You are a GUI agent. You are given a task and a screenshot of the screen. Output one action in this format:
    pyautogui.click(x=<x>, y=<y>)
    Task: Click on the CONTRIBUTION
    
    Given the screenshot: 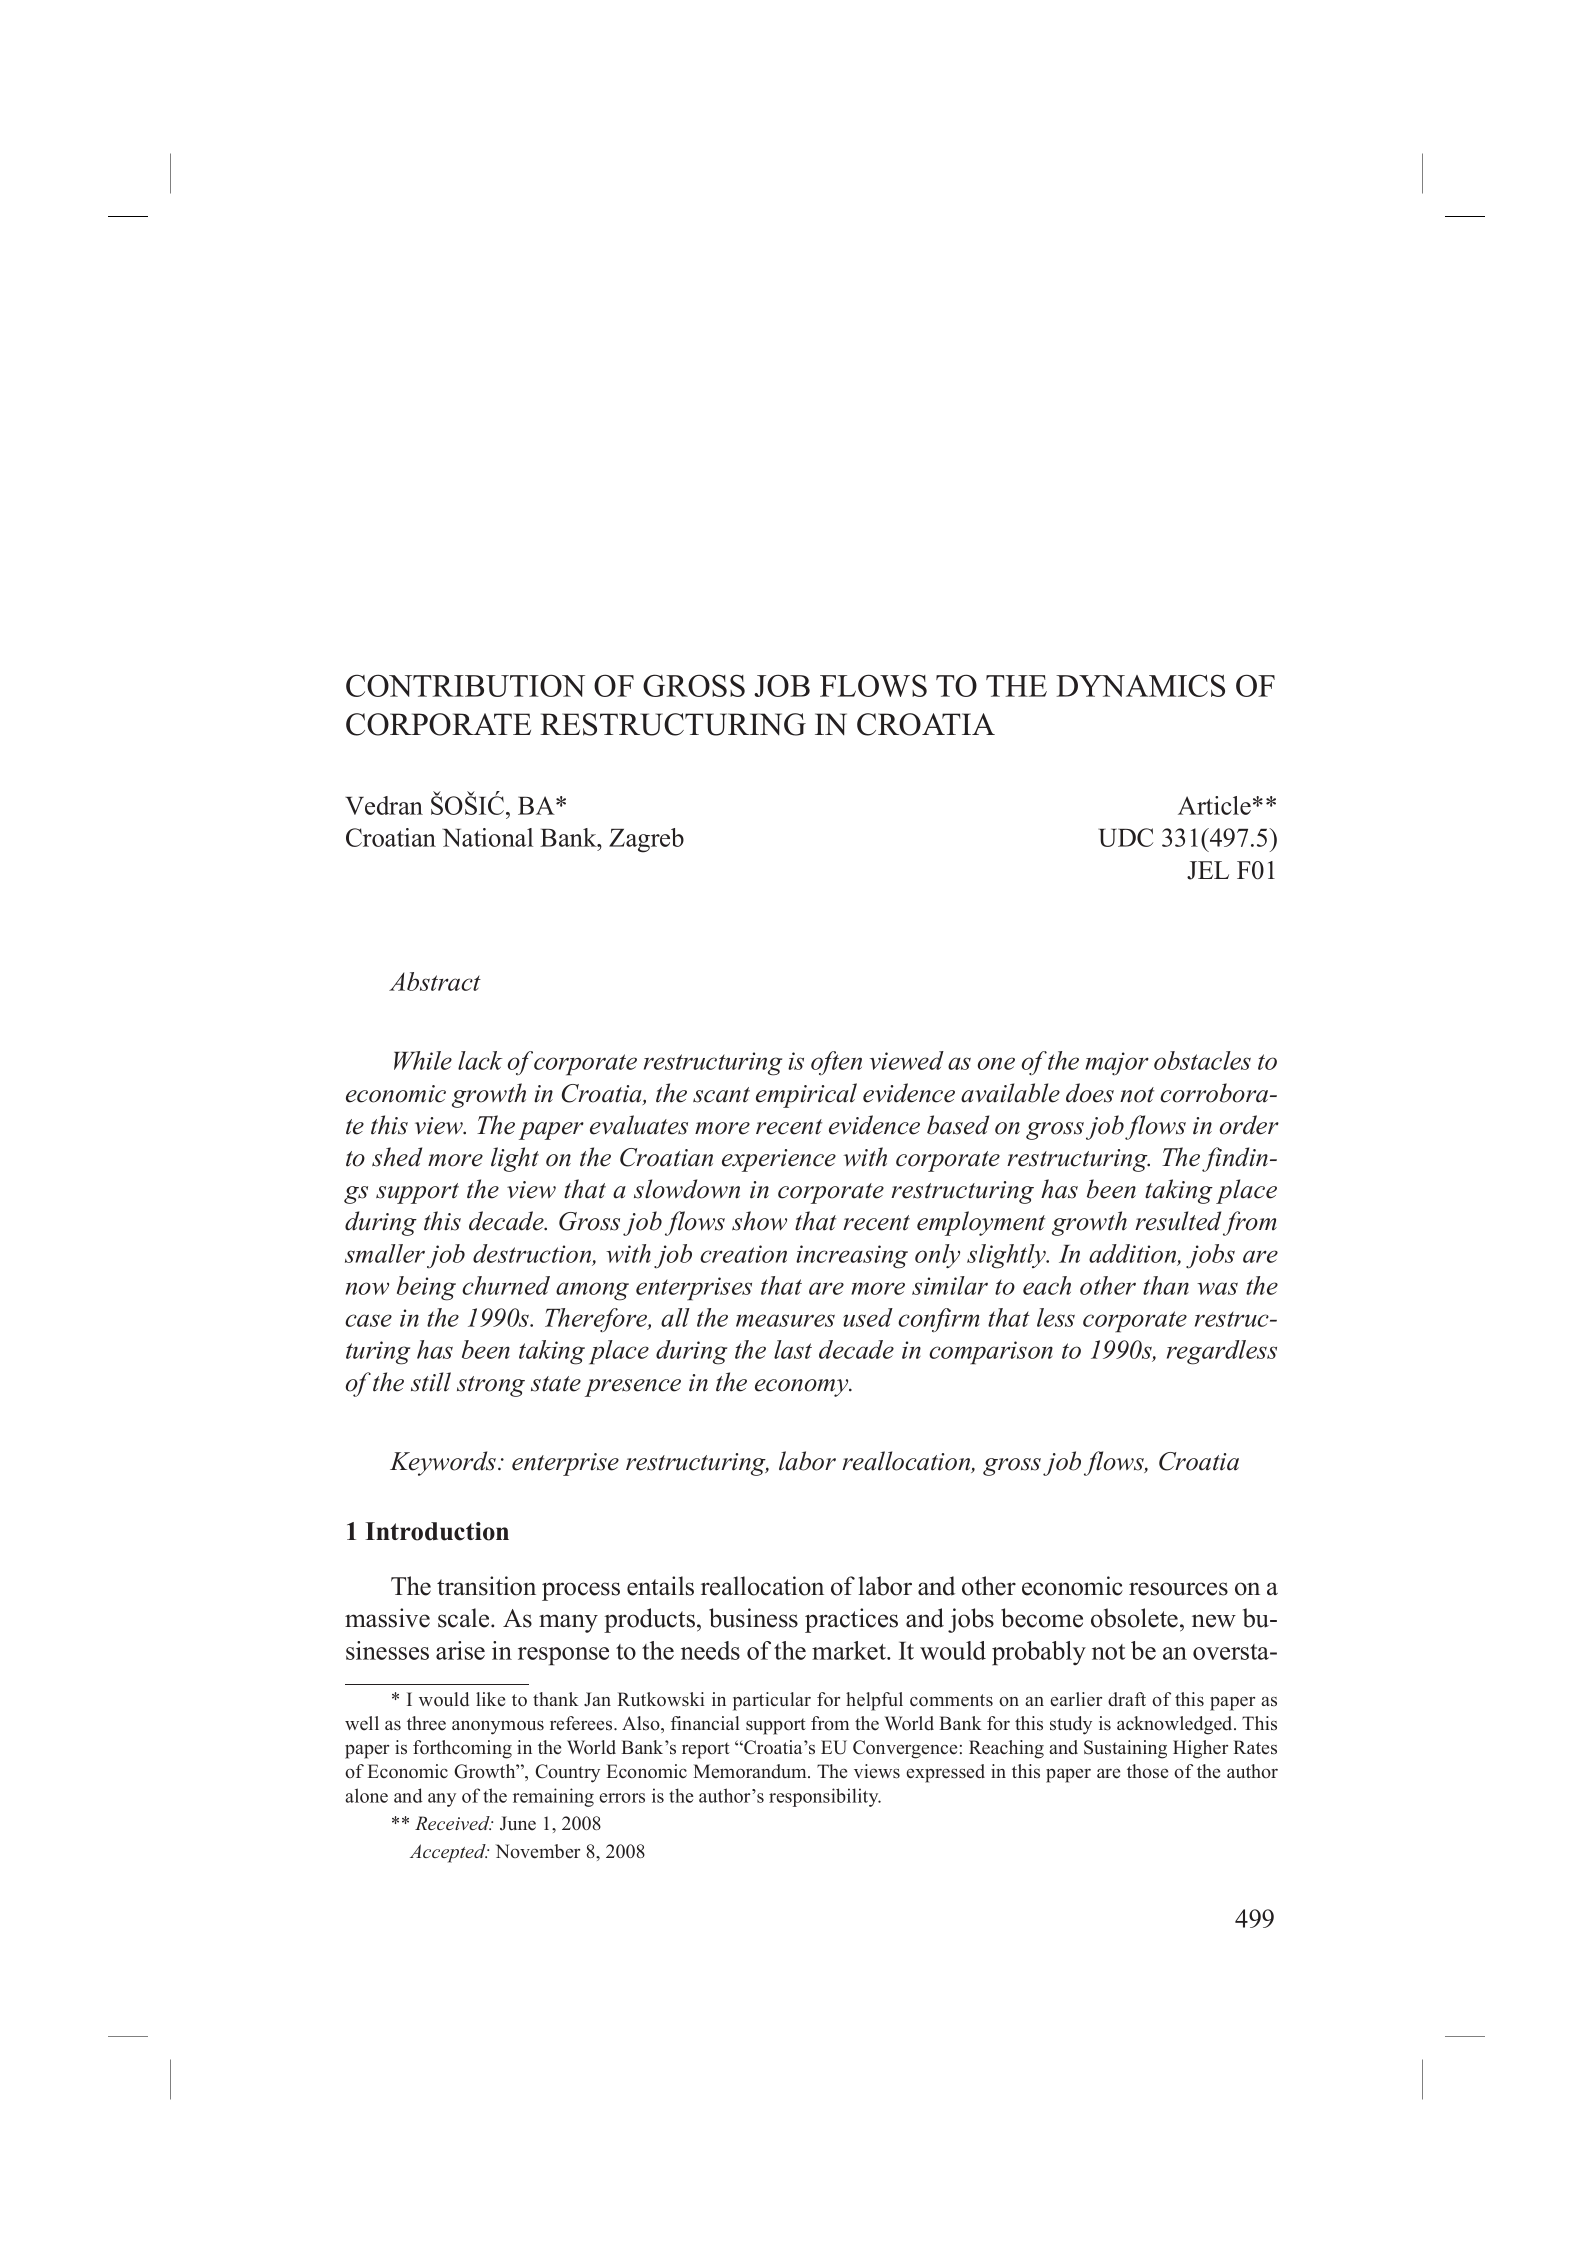 What is the action you would take?
    pyautogui.click(x=465, y=685)
